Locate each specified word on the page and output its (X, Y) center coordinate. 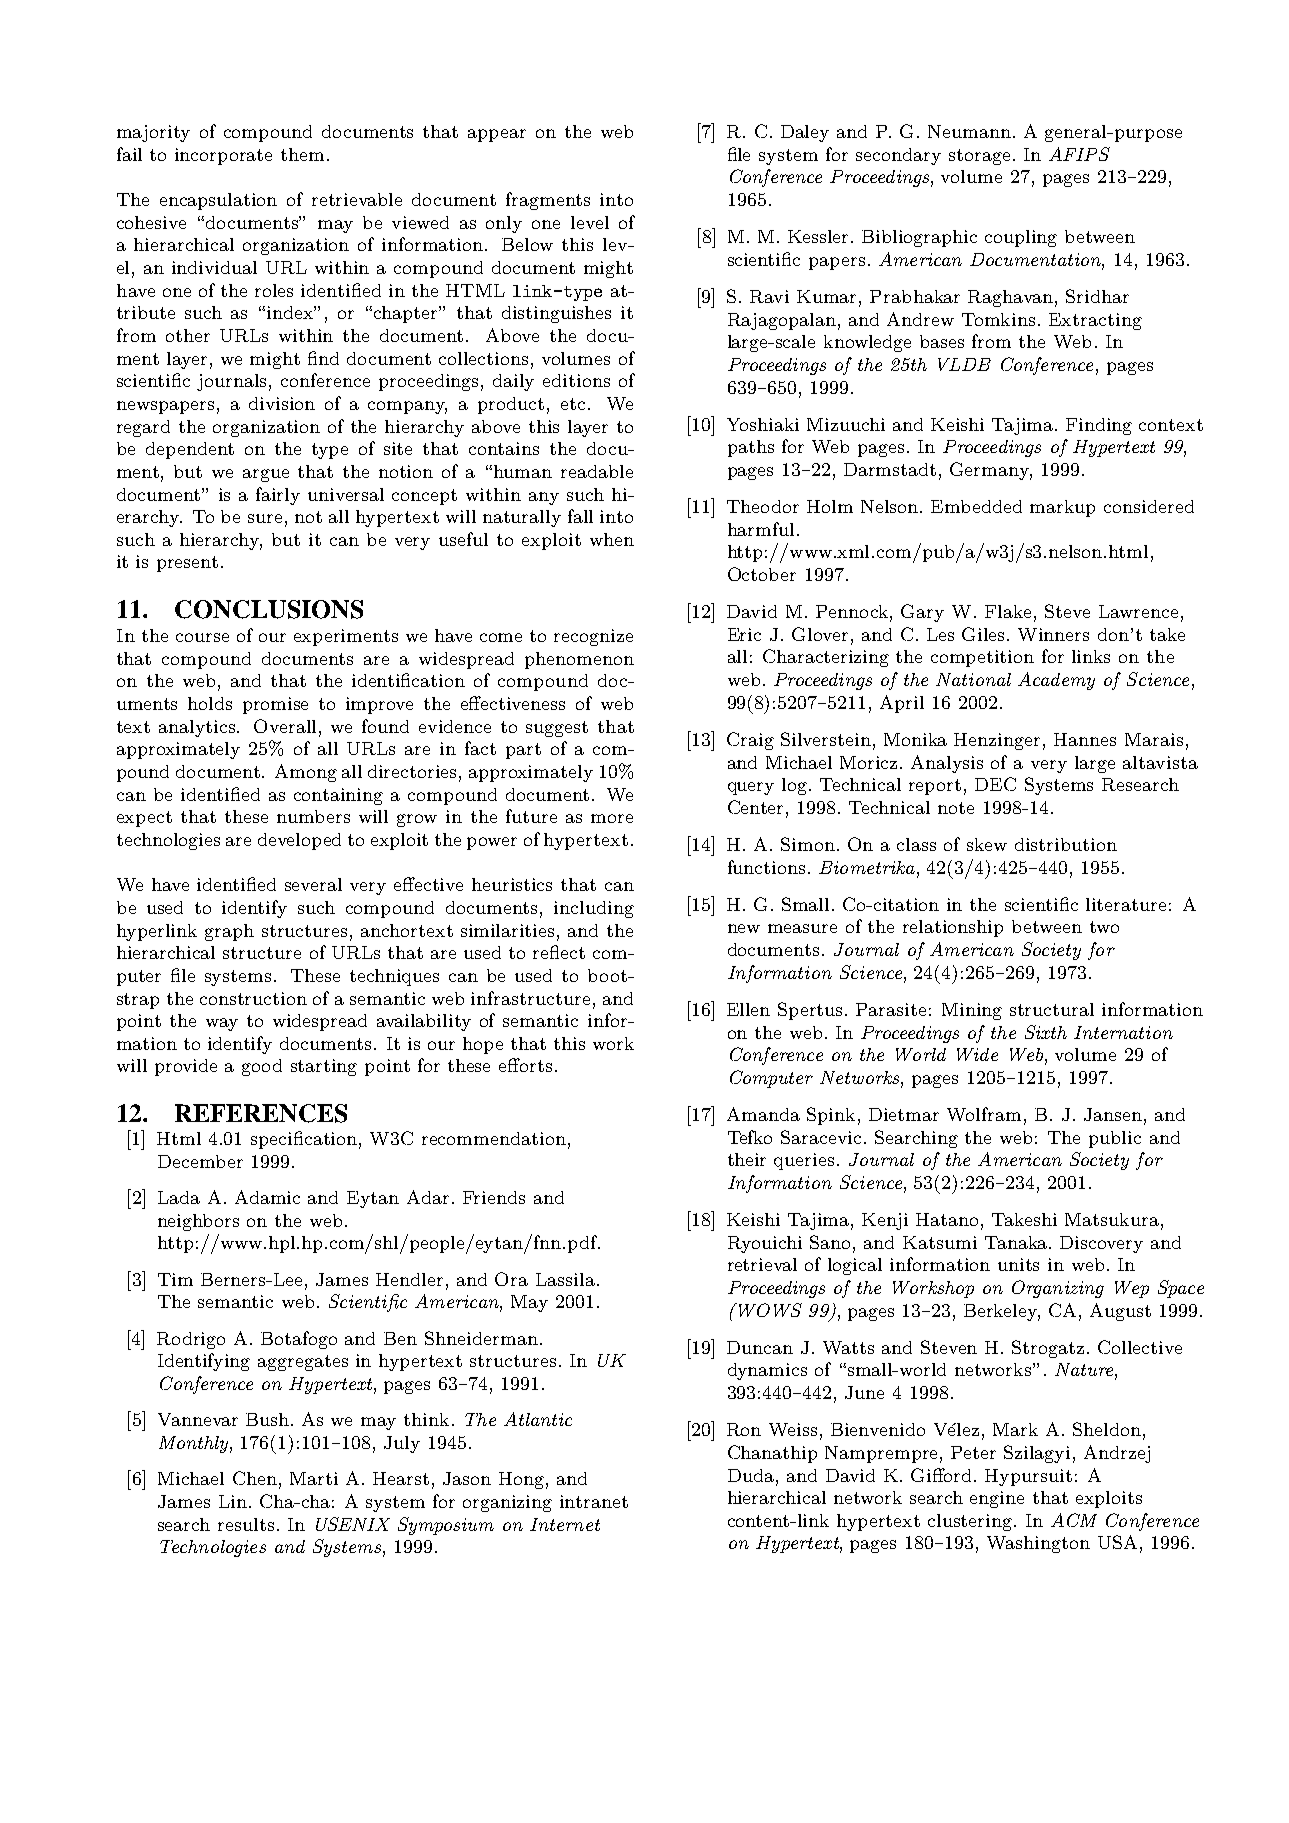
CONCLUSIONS (269, 609)
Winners (1053, 634)
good (262, 1067)
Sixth (1046, 1032)
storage (979, 157)
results (246, 1524)
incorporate (223, 156)
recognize (593, 637)
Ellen (748, 1009)
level (590, 222)
